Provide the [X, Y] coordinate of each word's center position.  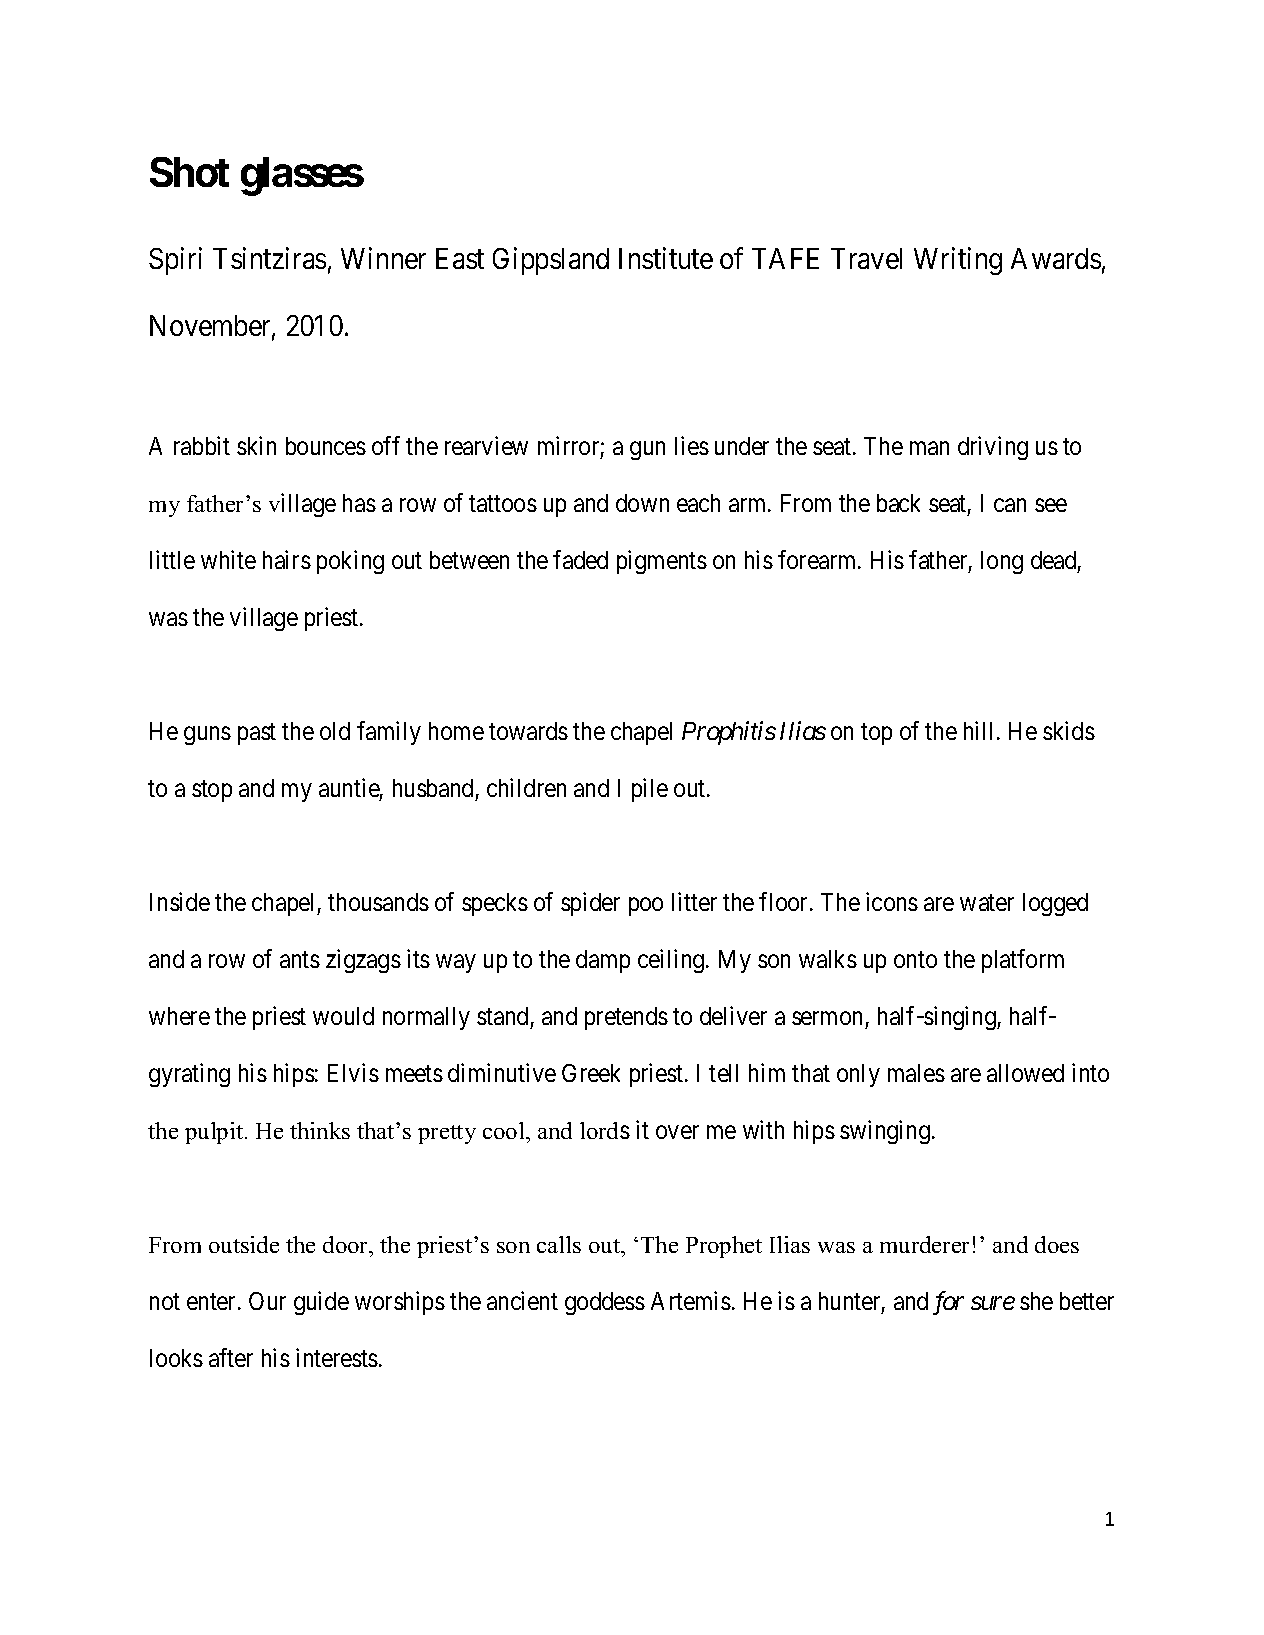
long [1002, 562]
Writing [958, 261]
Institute [666, 258]
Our [267, 1301]
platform [1023, 961]
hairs [287, 559]
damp [603, 961]
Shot [189, 172]
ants [300, 960]
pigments [662, 562]
